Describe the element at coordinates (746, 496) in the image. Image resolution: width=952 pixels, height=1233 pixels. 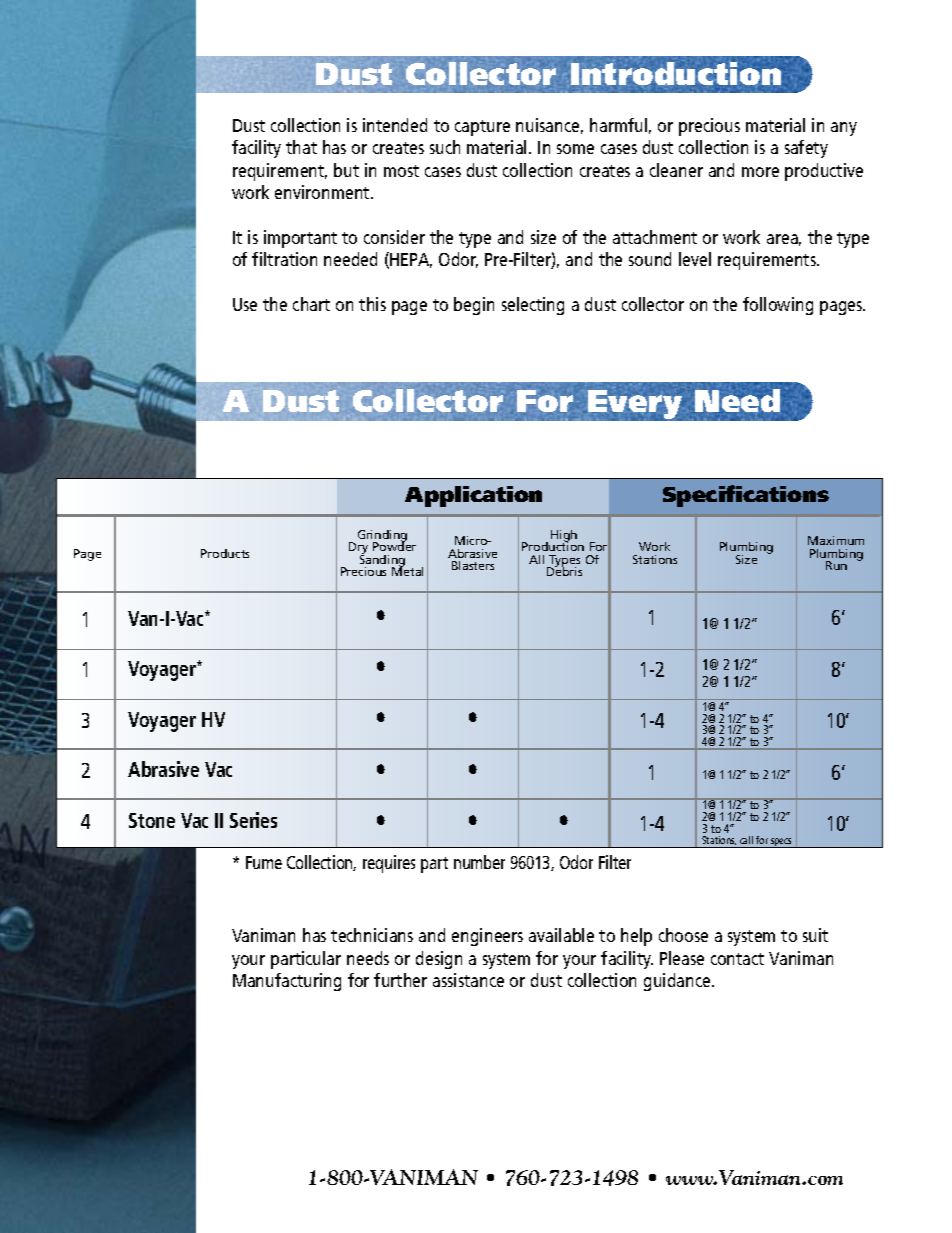
I see `Specifications` at that location.
